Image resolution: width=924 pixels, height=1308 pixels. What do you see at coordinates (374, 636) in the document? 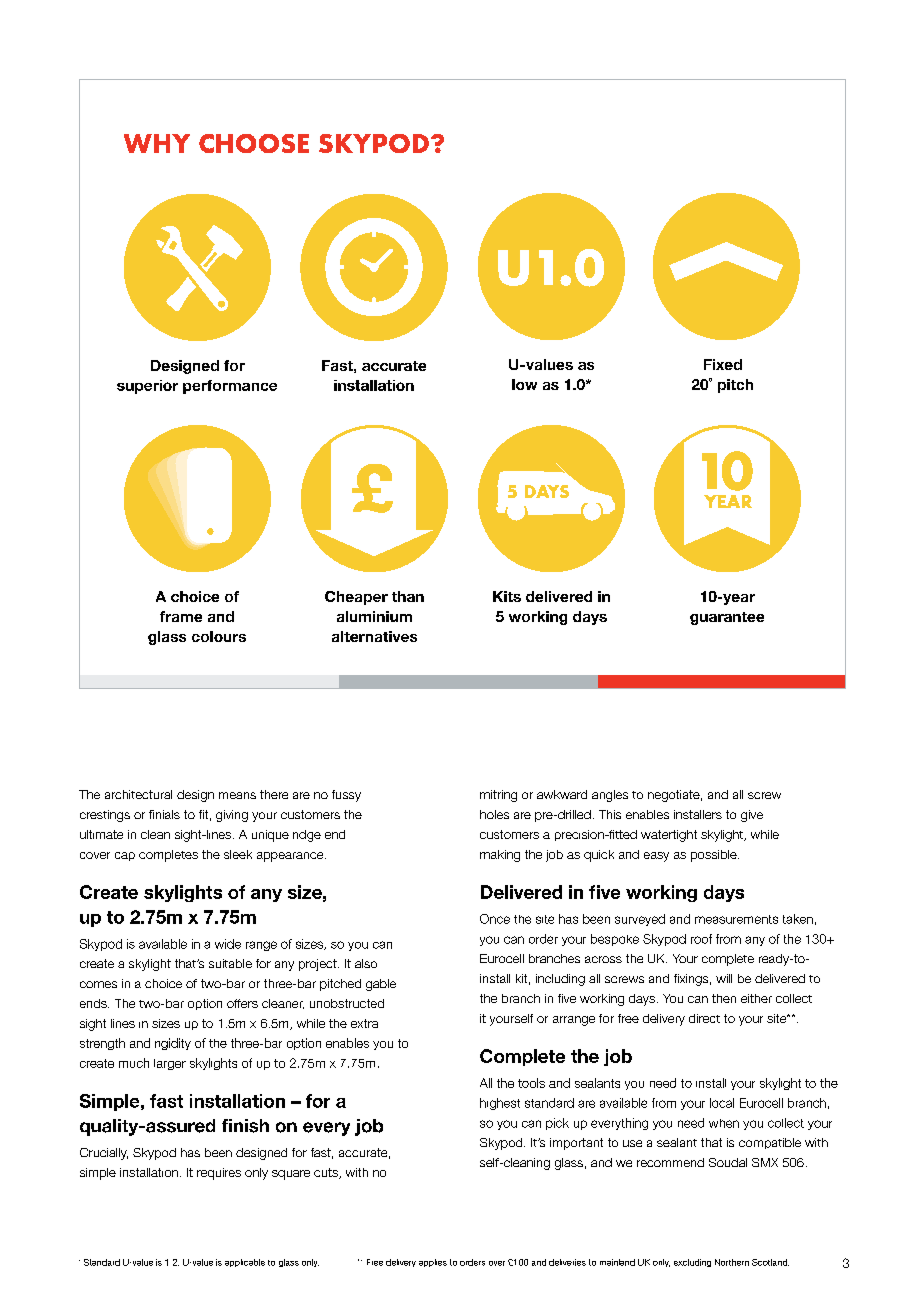
I see `alternatives` at bounding box center [374, 636].
